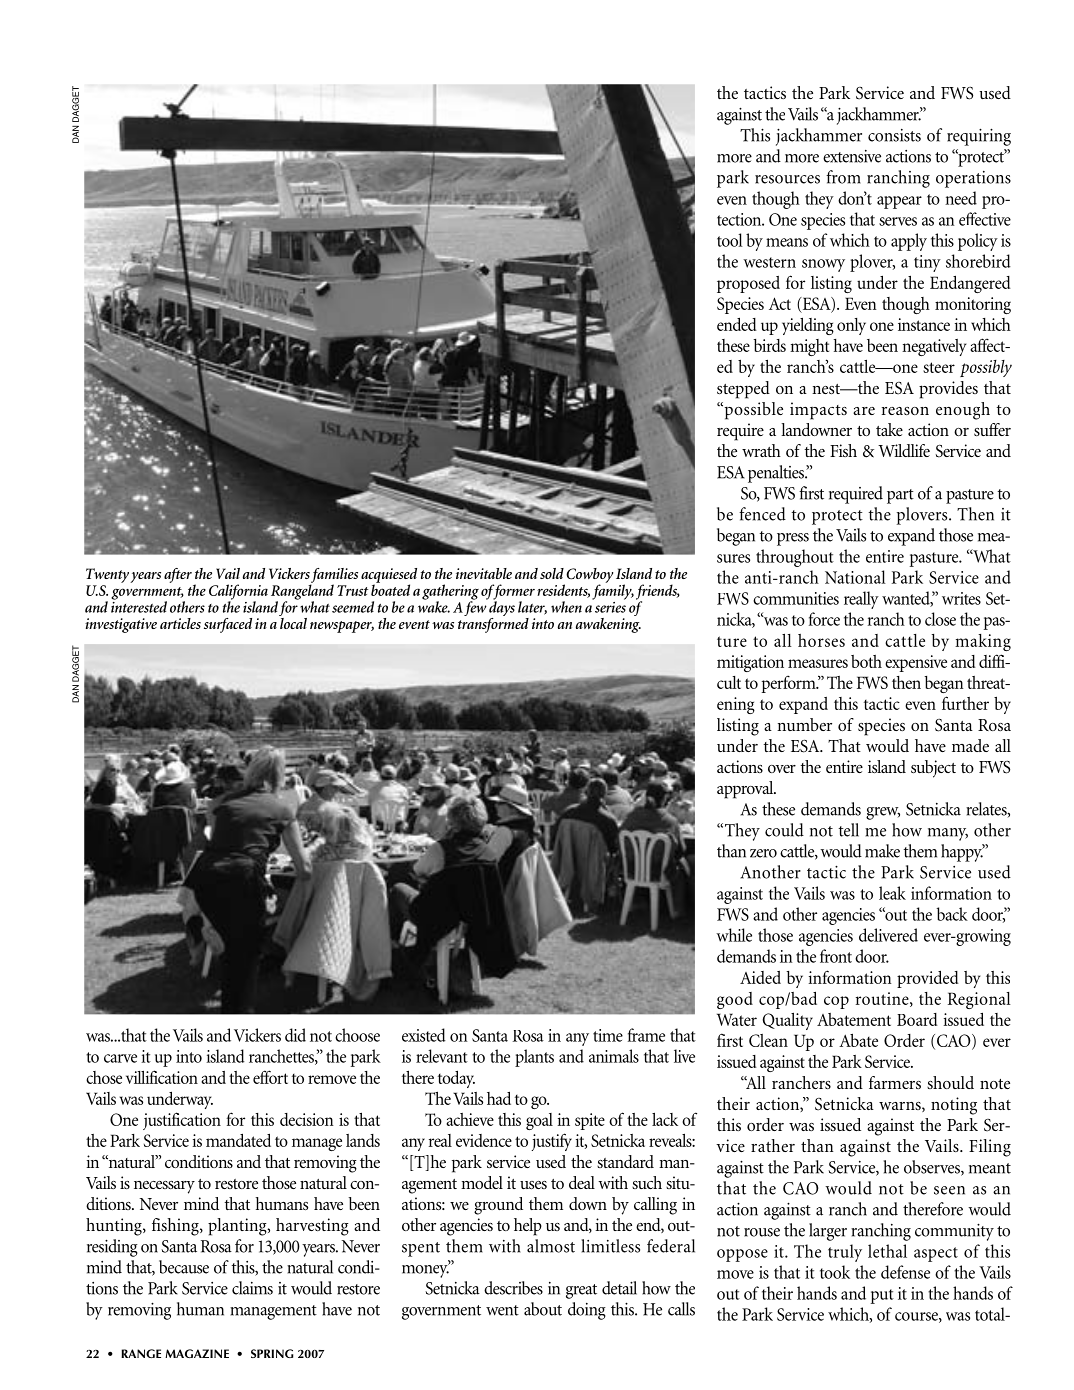 This document has width=1074, height=1390. Describe the element at coordinates (493, 624) in the document. I see `transformed` at that location.
